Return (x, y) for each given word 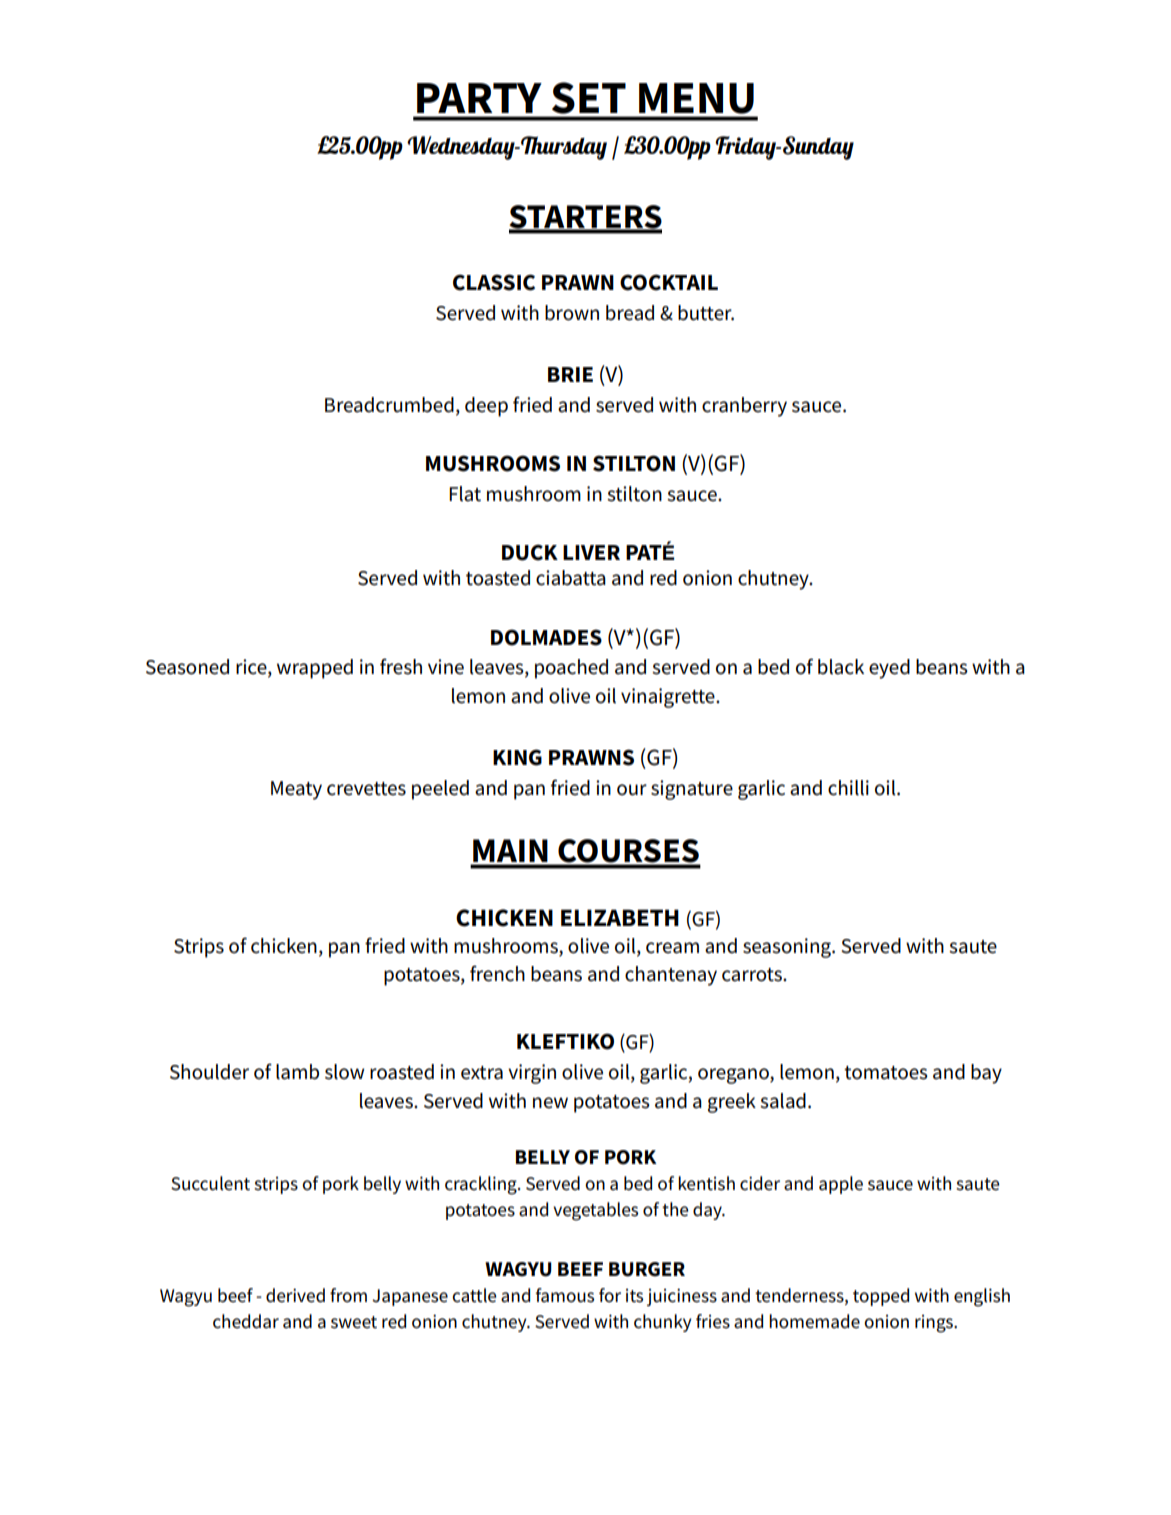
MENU (696, 98)
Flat (465, 494)
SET (589, 98)
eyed (889, 669)
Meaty (296, 790)
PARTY (479, 98)
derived (295, 1295)
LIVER (591, 552)
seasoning (788, 948)
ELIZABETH (620, 917)
